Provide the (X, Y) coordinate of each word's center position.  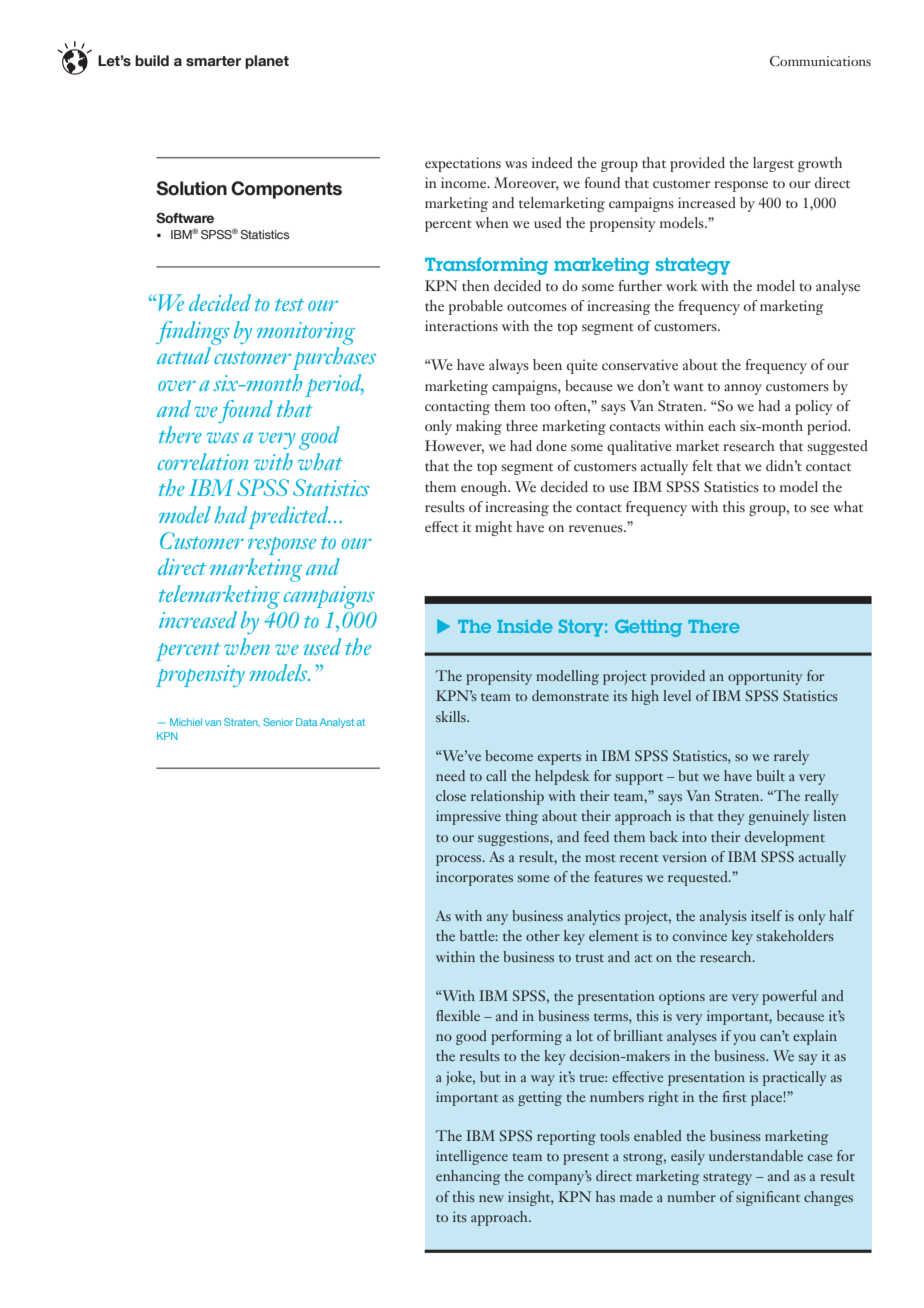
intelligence (472, 1157)
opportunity (765, 677)
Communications (820, 61)
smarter (213, 61)
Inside (525, 626)
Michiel (186, 722)
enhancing (468, 1177)
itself (766, 915)
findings (193, 333)
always (509, 366)
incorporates (474, 878)
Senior (278, 722)
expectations (463, 164)
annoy (743, 389)
